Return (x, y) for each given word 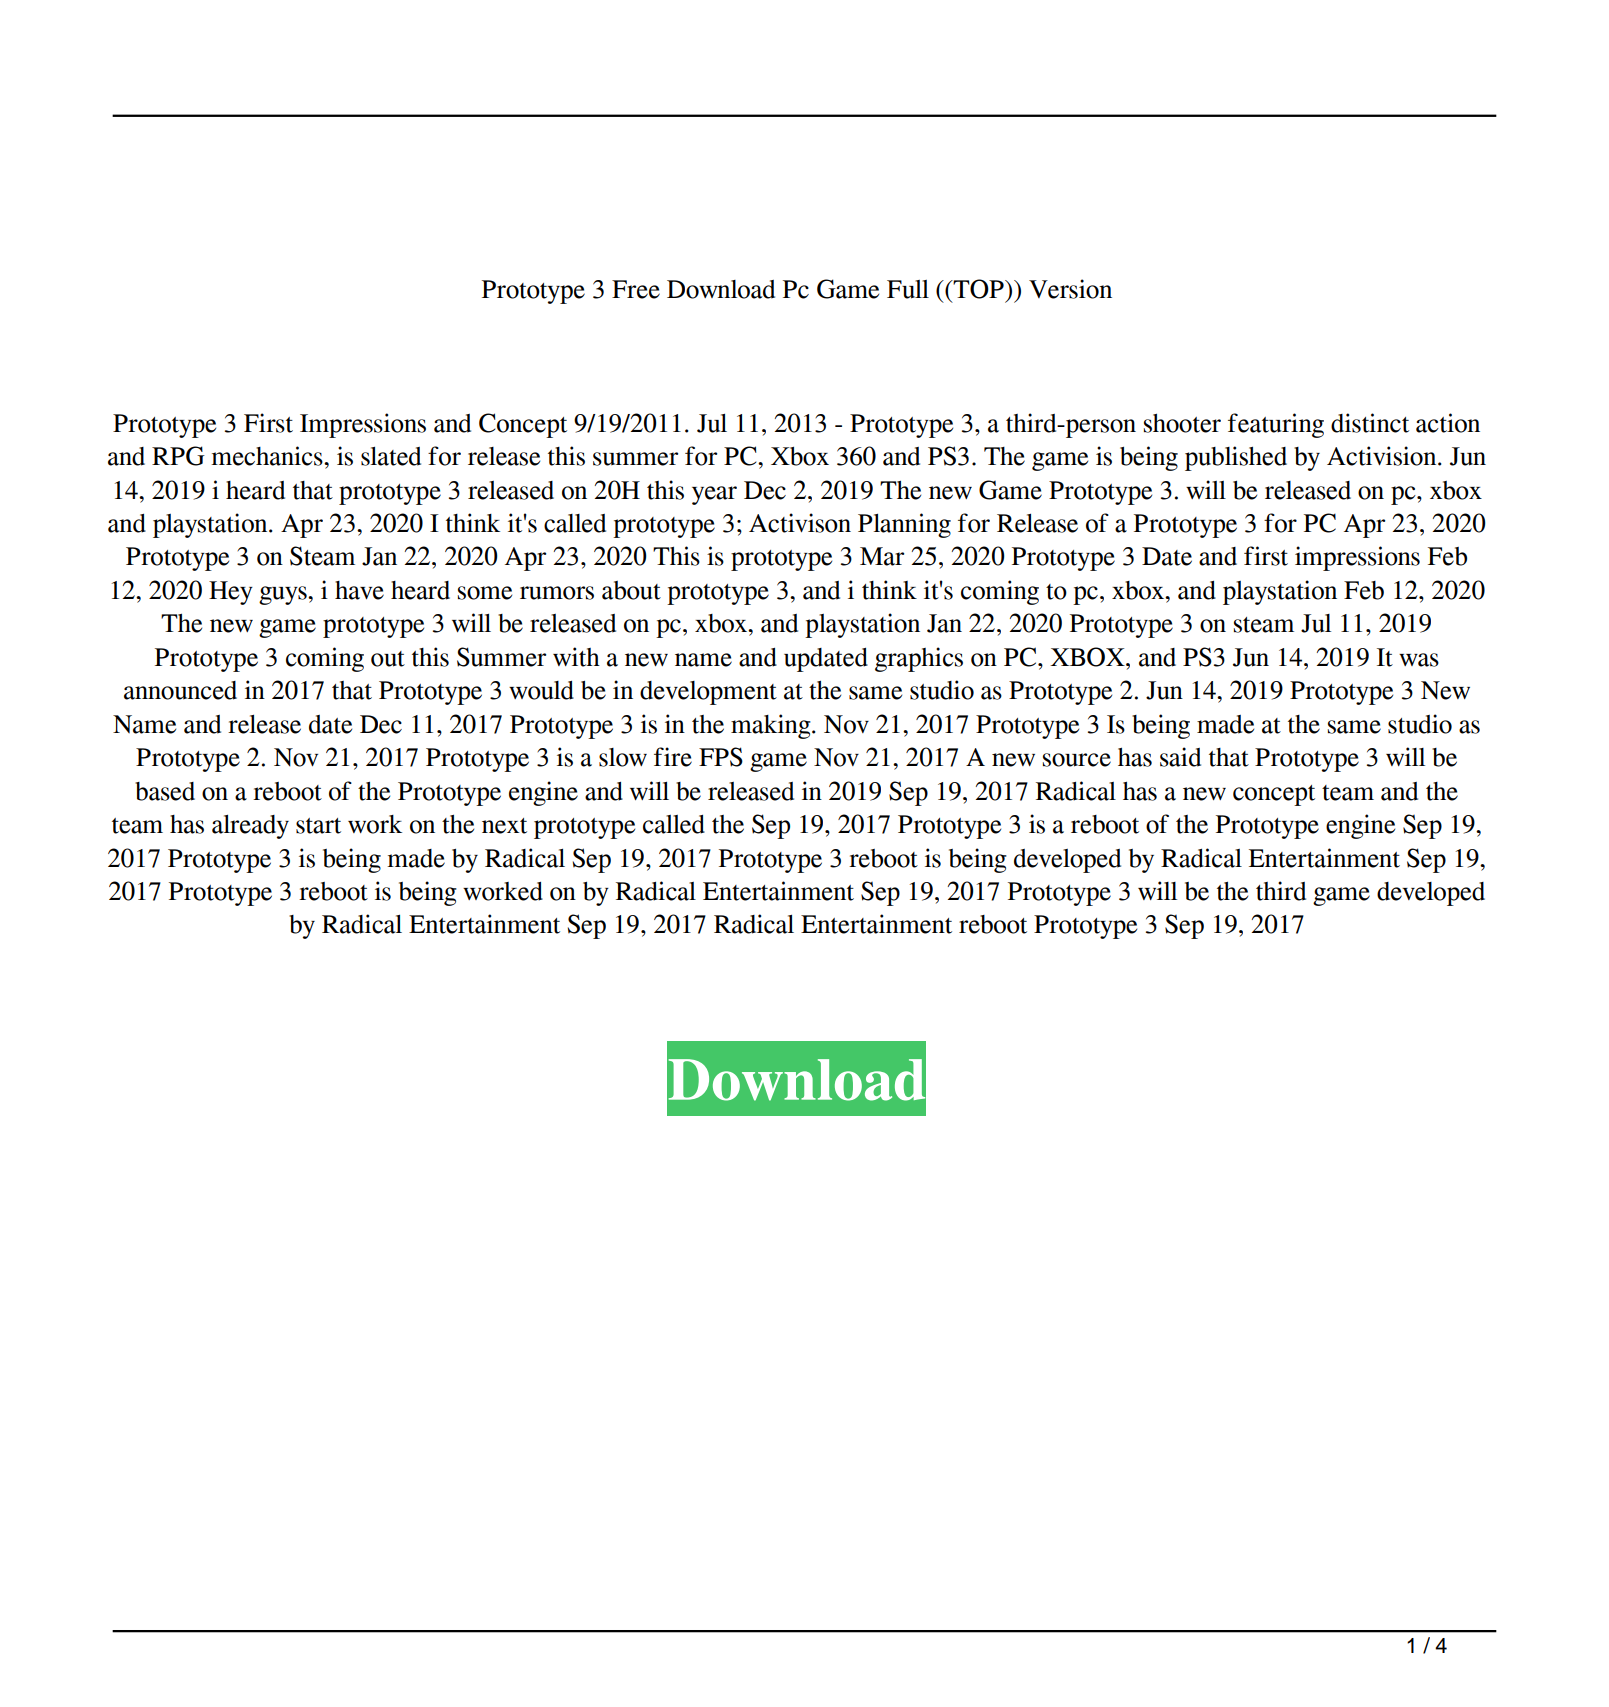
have (359, 590)
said (1180, 757)
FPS (721, 757)
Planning (904, 525)
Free (636, 289)
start (318, 826)
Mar (882, 556)
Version (1070, 289)
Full (908, 289)
